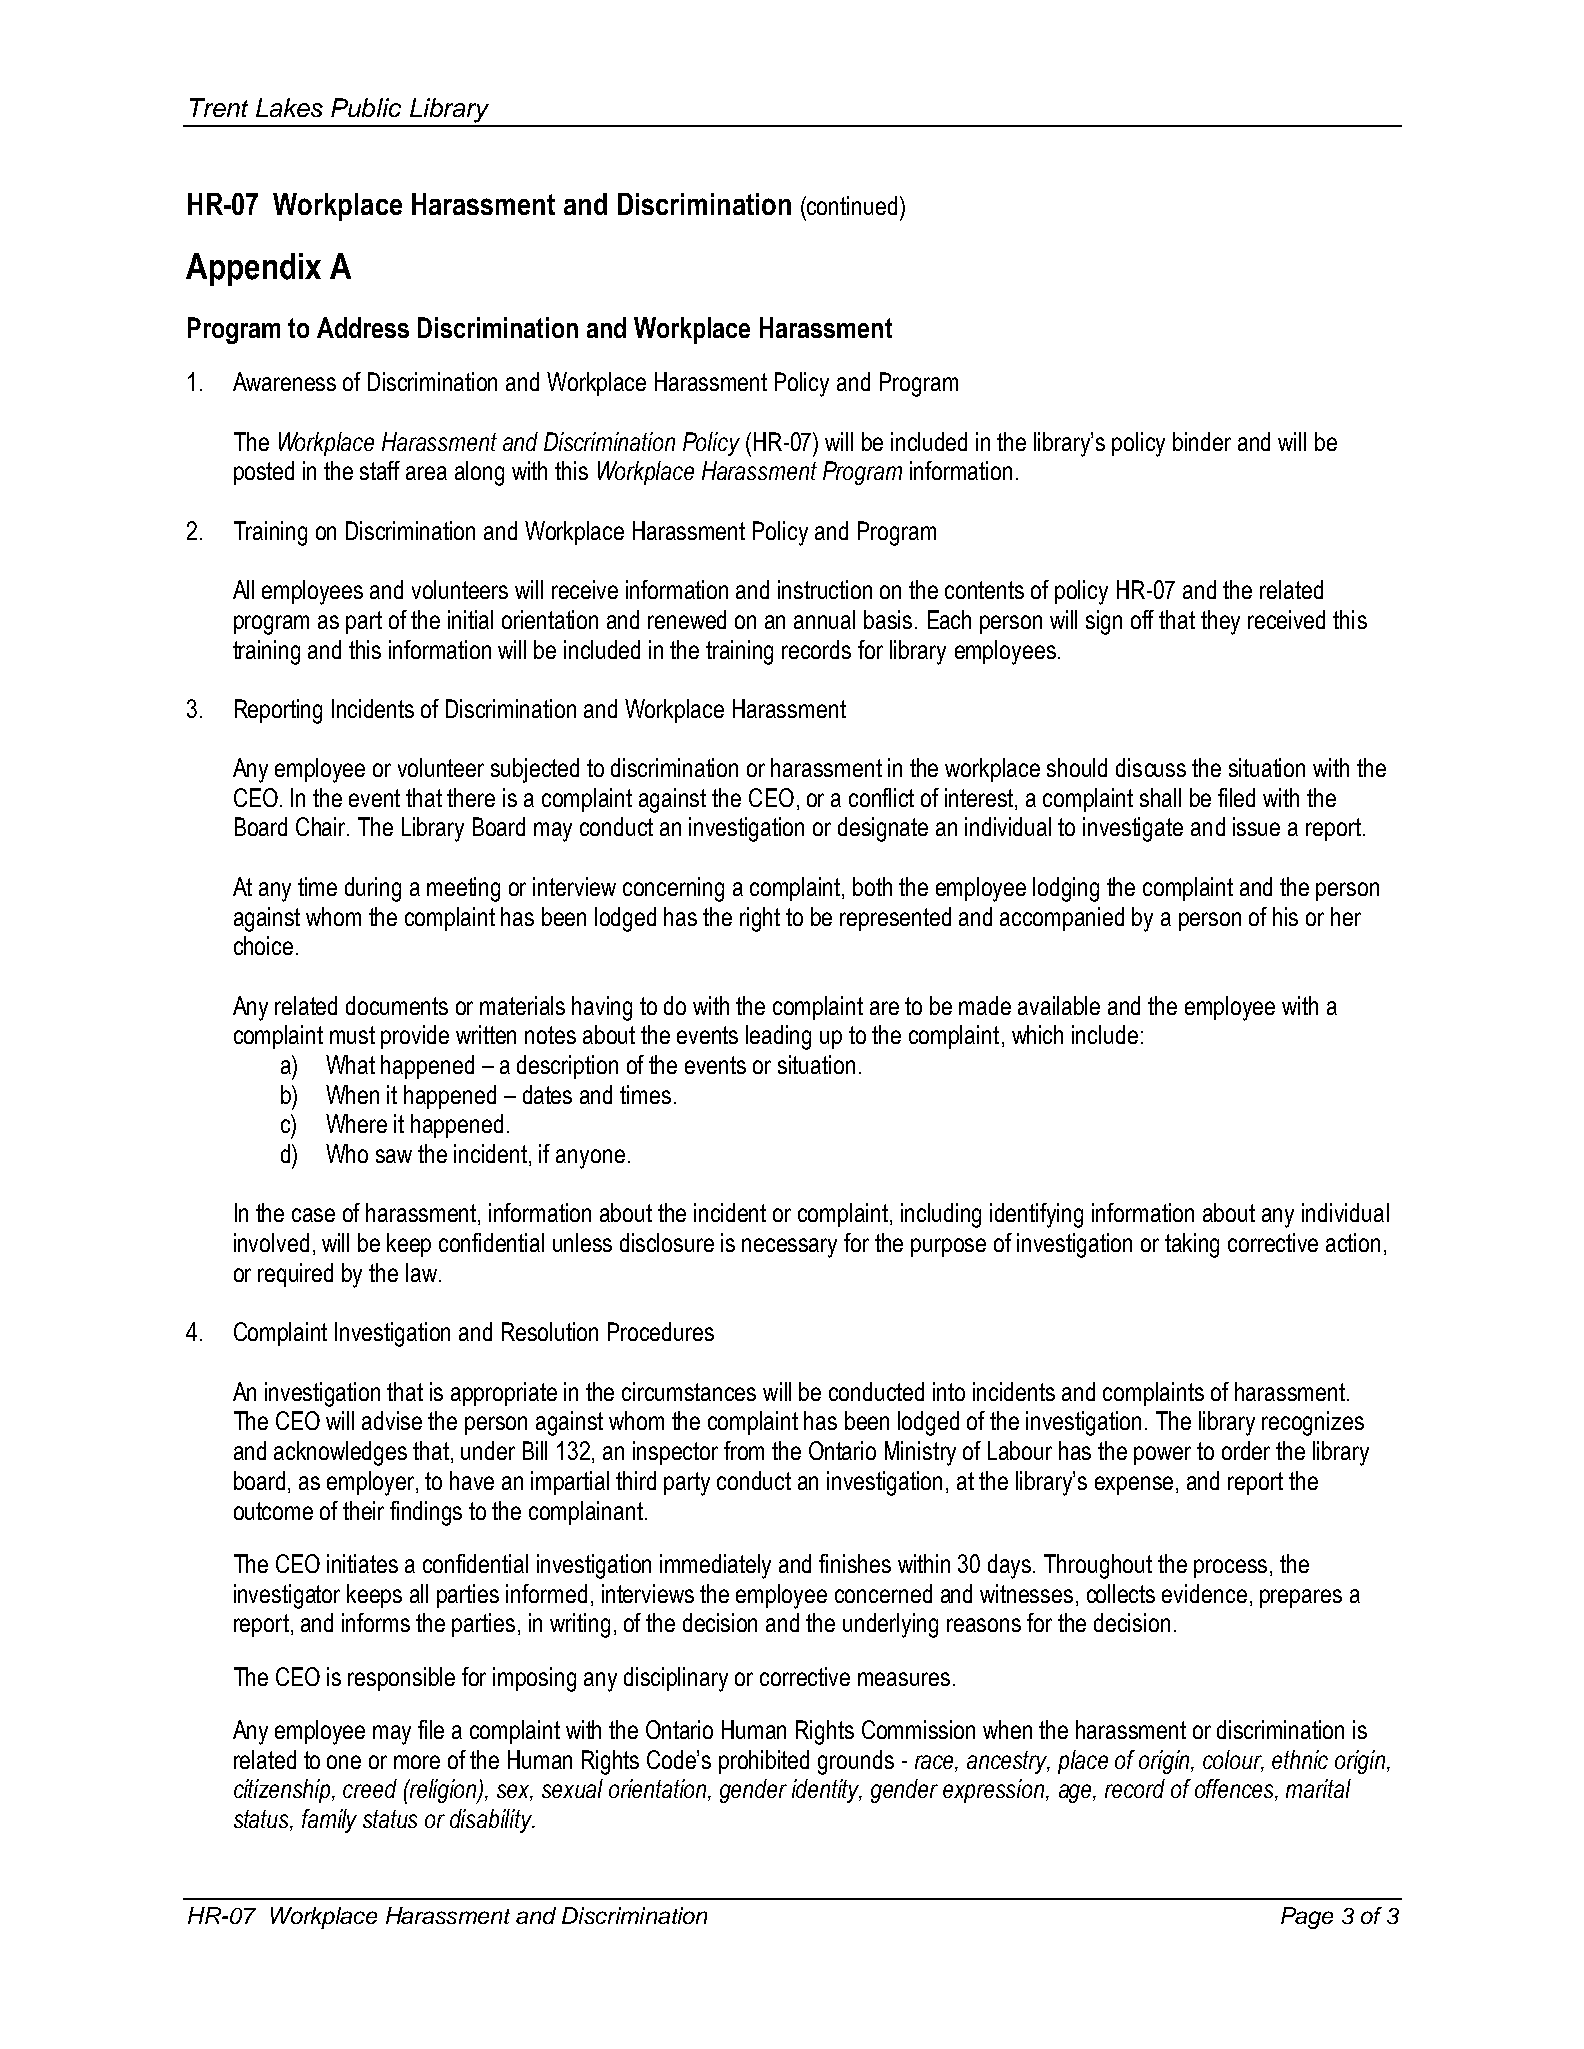  Describe the element at coordinates (1059, 1005) in the screenshot. I see `available` at that location.
